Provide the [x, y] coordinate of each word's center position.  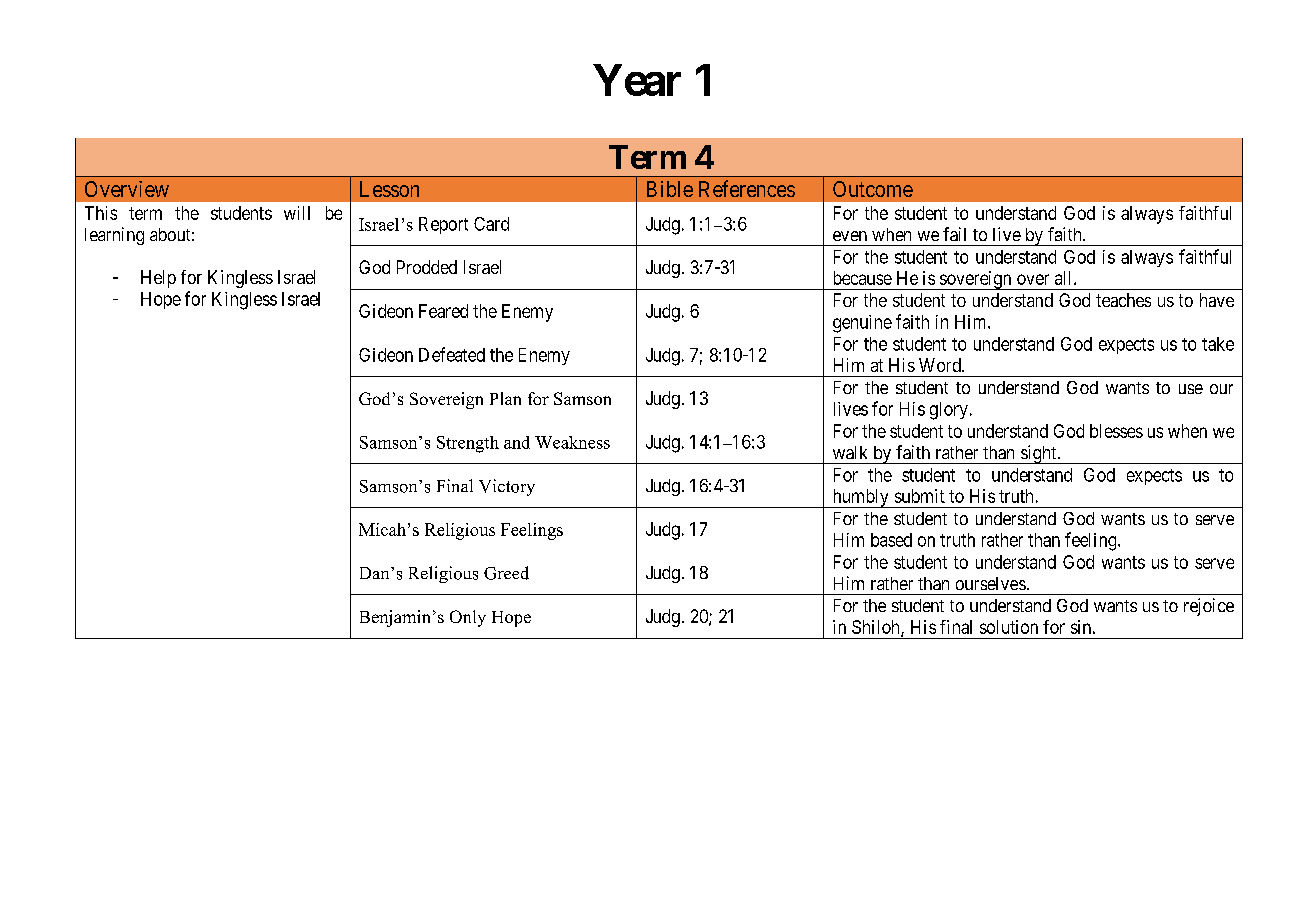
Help [158, 279]
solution [1009, 627]
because [863, 278]
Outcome [873, 189]
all [1065, 278]
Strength [468, 444]
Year [637, 80]
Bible [670, 189]
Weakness [572, 442]
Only [468, 618]
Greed [506, 573]
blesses [1116, 431]
